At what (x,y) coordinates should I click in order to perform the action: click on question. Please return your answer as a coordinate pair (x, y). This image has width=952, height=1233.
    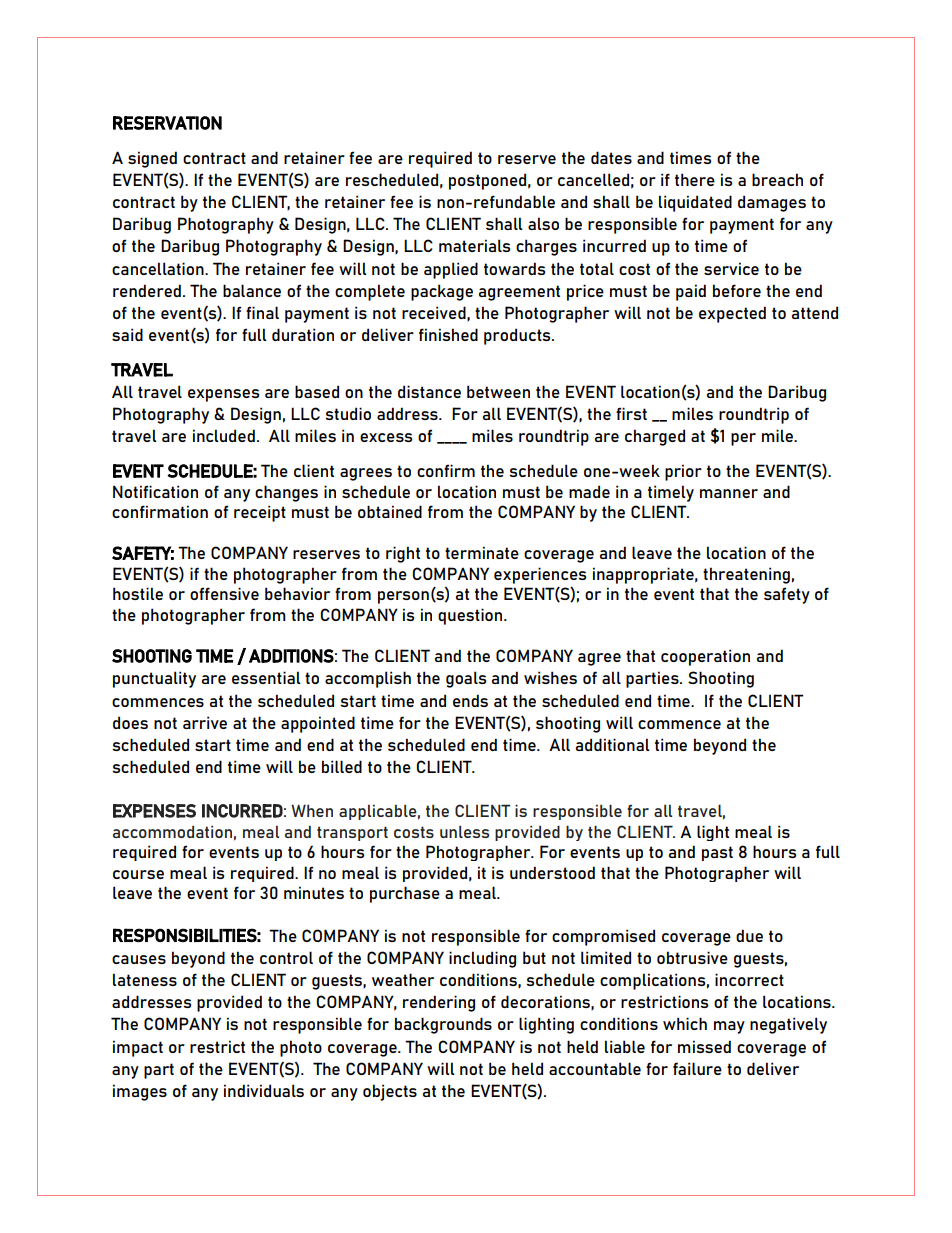
    Looking at the image, I should click on (471, 616).
